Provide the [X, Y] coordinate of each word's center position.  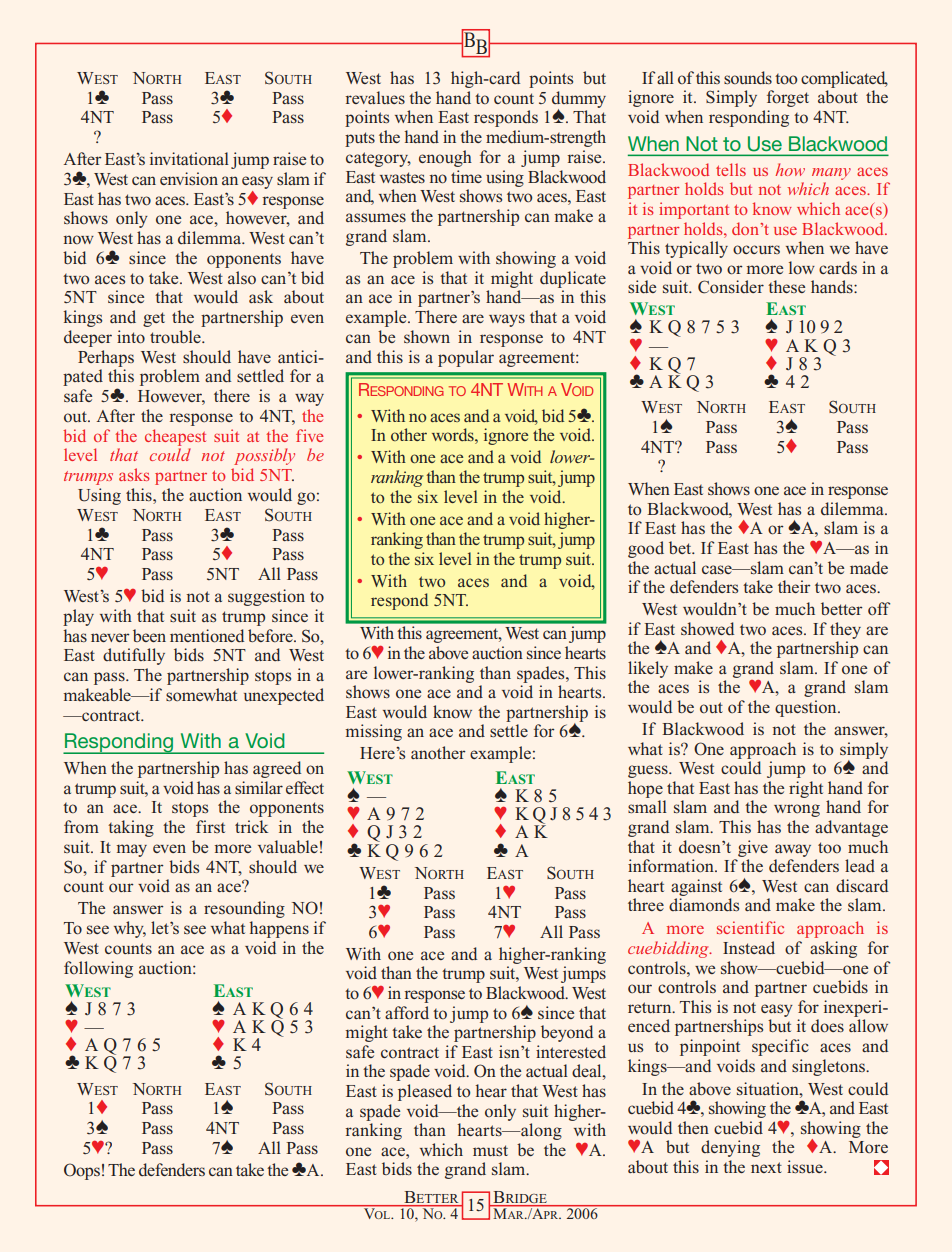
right [806, 789]
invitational [189, 159]
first [210, 826]
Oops [82, 1171]
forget [788, 98]
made [869, 567]
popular [466, 358]
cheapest [175, 437]
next [766, 1167]
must [490, 1150]
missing [373, 732]
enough [445, 158]
